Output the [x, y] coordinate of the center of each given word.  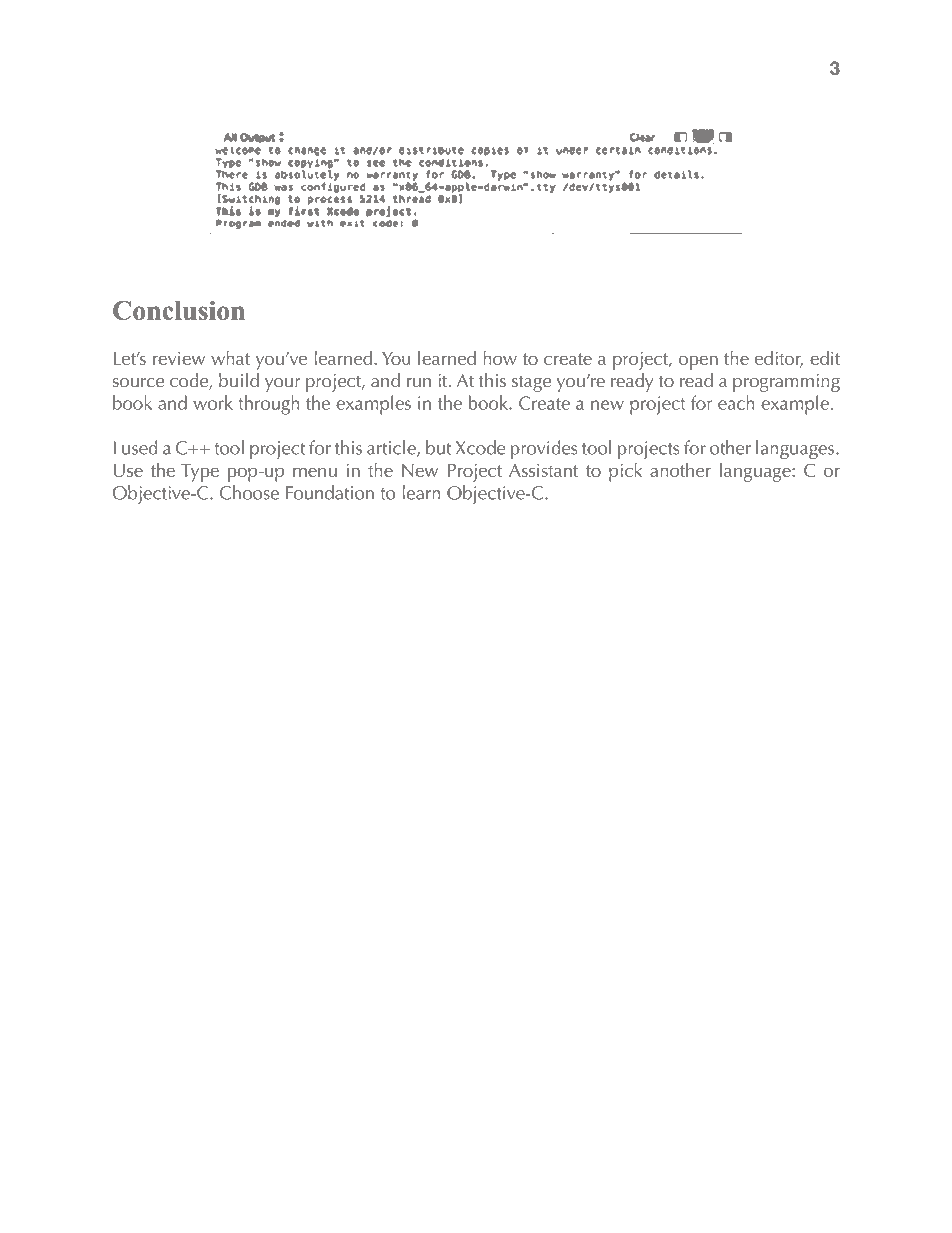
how [500, 357]
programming [786, 383]
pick [625, 472]
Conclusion [179, 310]
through [268, 405]
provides [544, 449]
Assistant [543, 470]
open [698, 362]
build [239, 380]
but [438, 447]
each [736, 402]
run [419, 382]
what [230, 357]
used [140, 447]
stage [531, 384]
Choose [249, 492]
